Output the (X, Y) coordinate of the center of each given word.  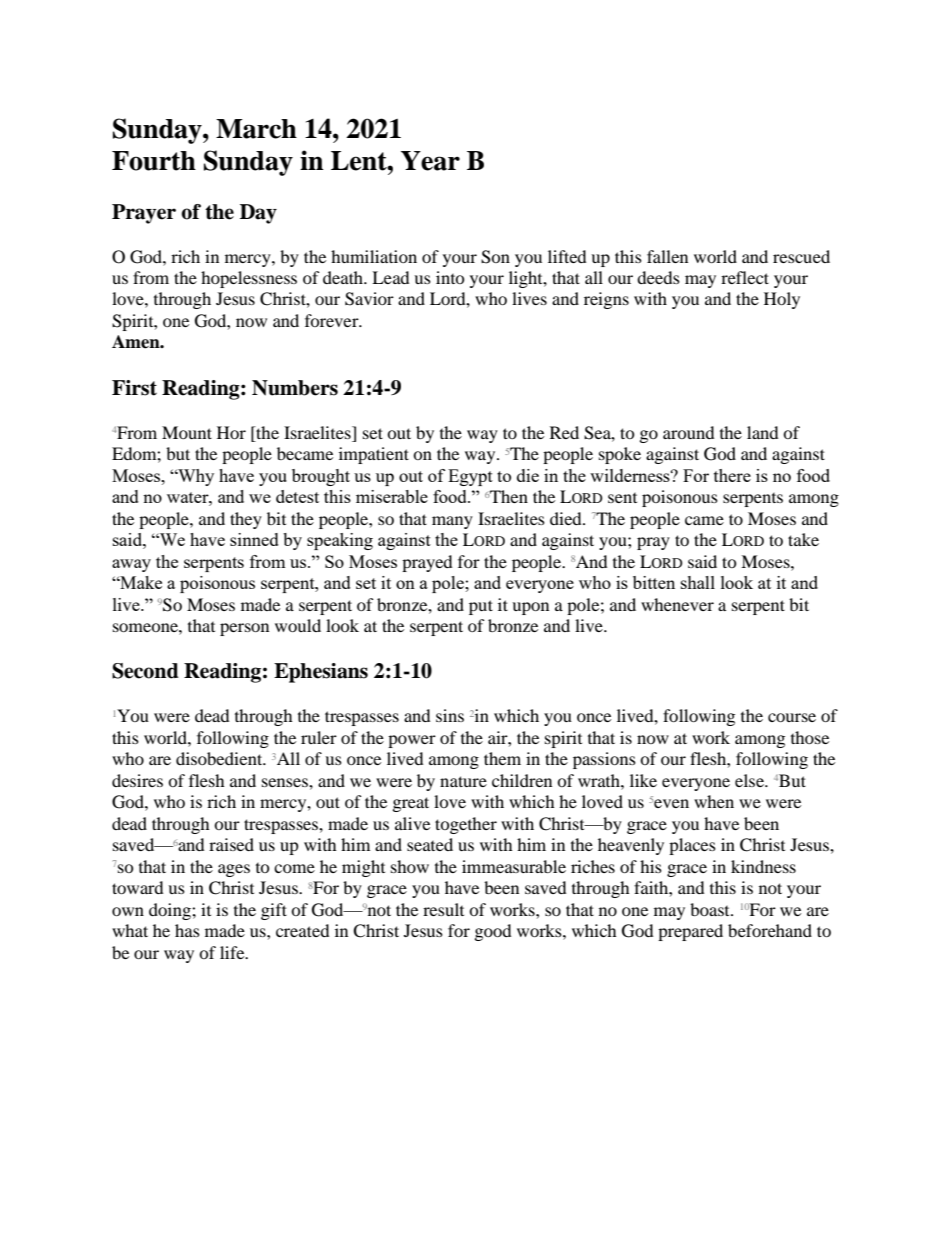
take (803, 539)
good (493, 932)
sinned (254, 539)
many (452, 522)
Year (430, 161)
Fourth (154, 161)
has (187, 930)
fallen (667, 256)
